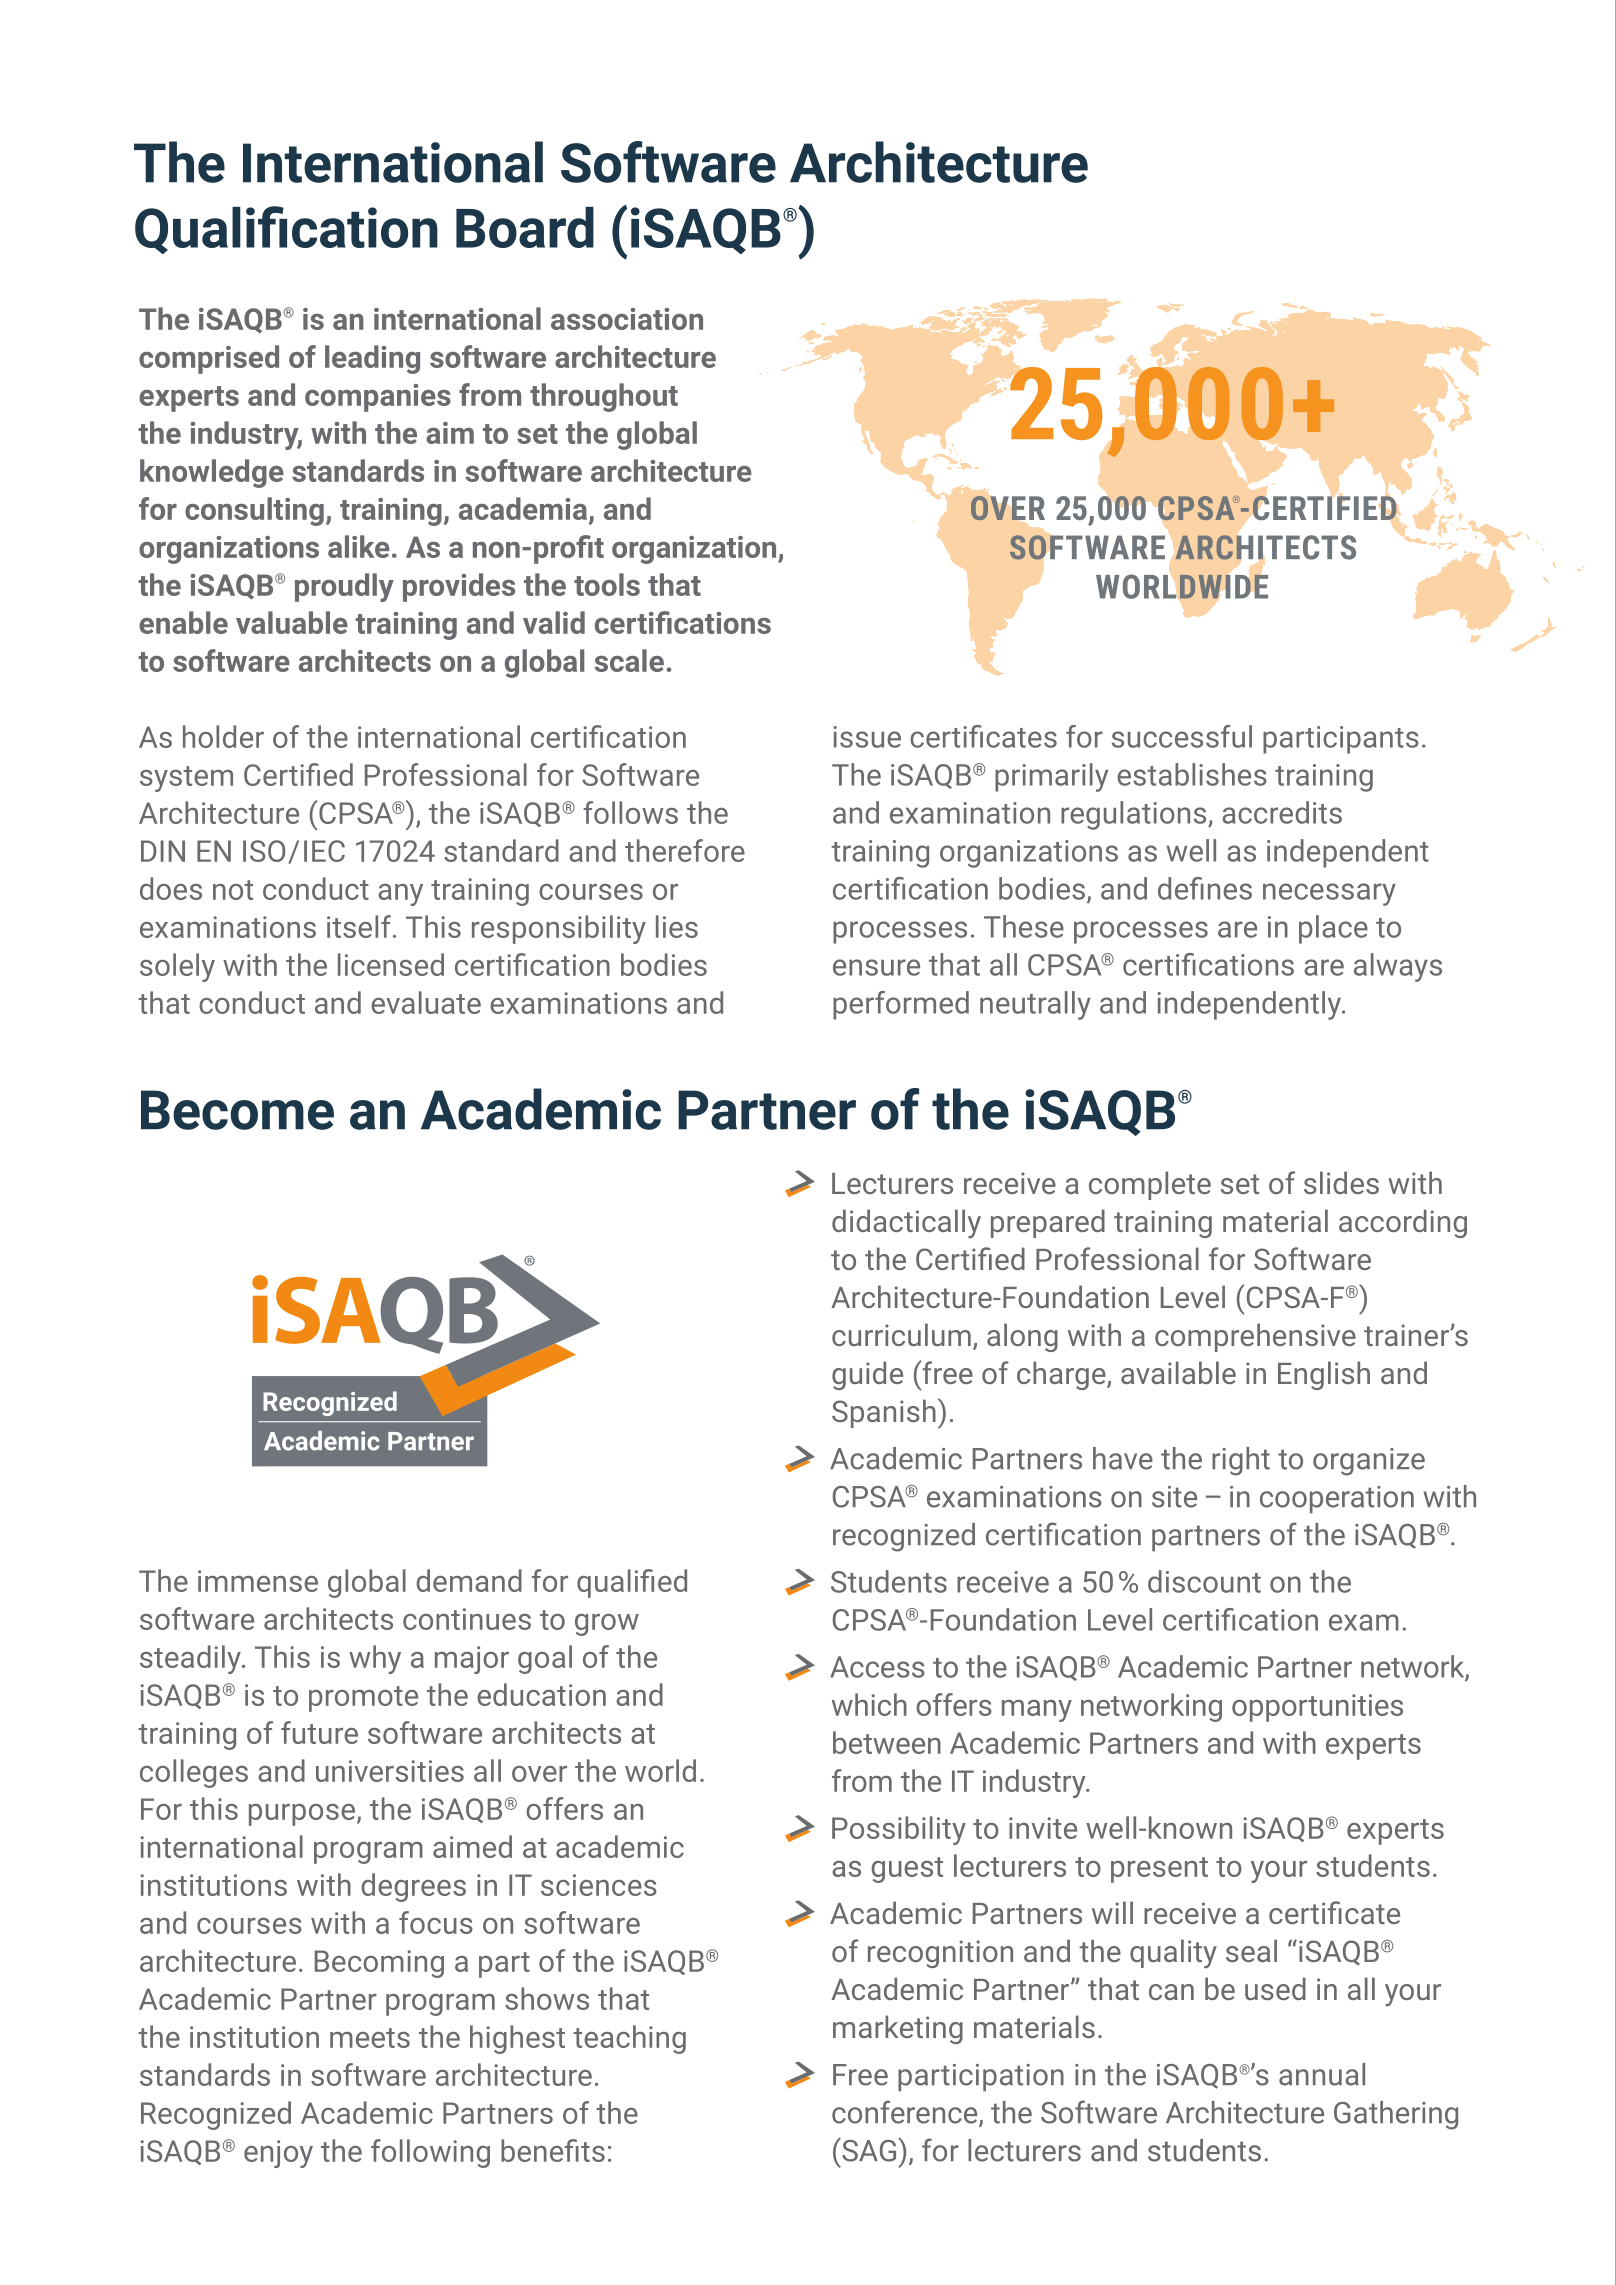 The height and width of the page is (2285, 1616). I want to click on right, so click(1241, 1461).
